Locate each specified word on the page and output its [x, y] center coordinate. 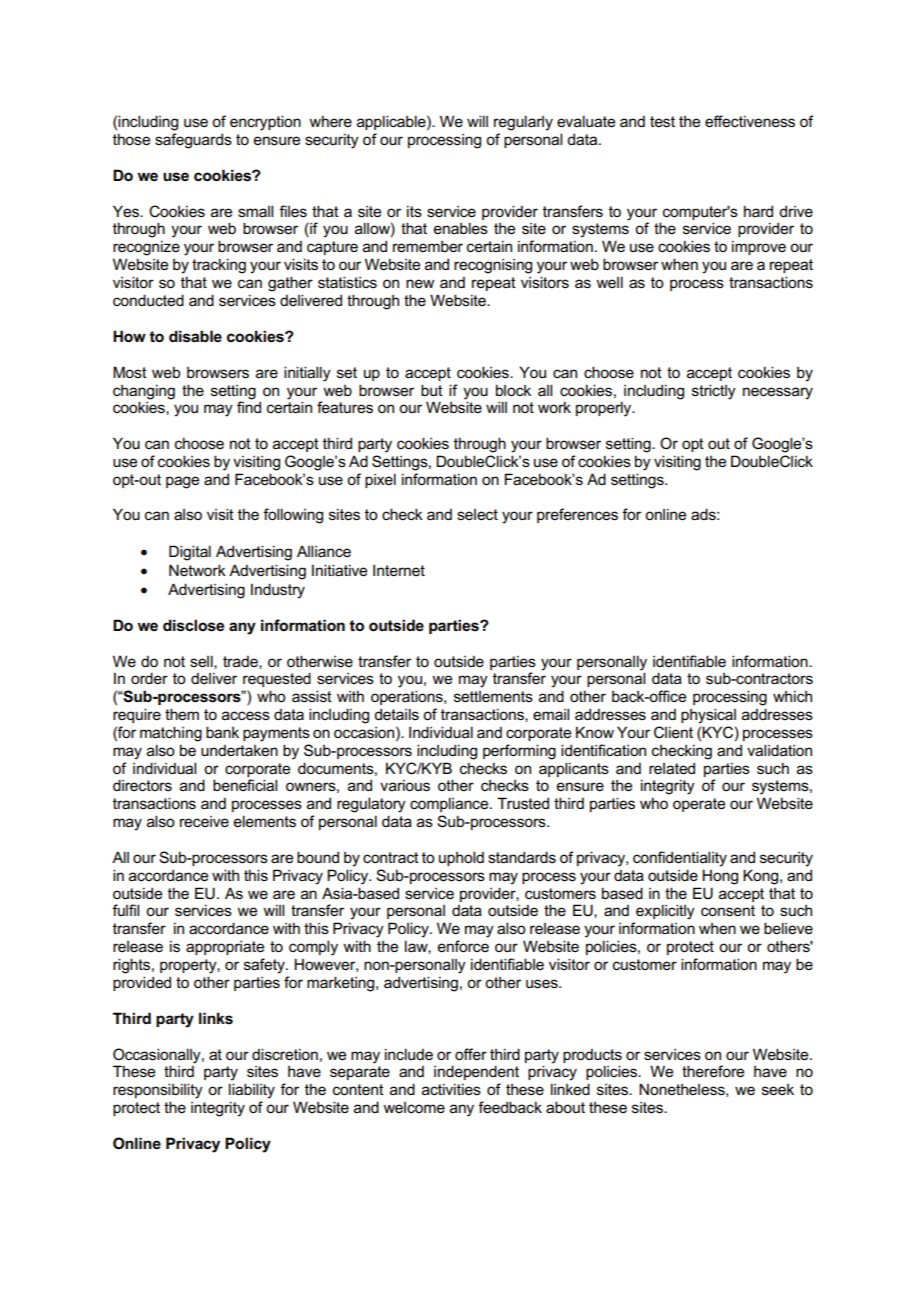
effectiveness [750, 121]
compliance [450, 804]
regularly [523, 123]
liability [252, 1091]
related [672, 768]
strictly [714, 392]
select [477, 515]
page [182, 482]
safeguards [193, 141]
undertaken [239, 751]
